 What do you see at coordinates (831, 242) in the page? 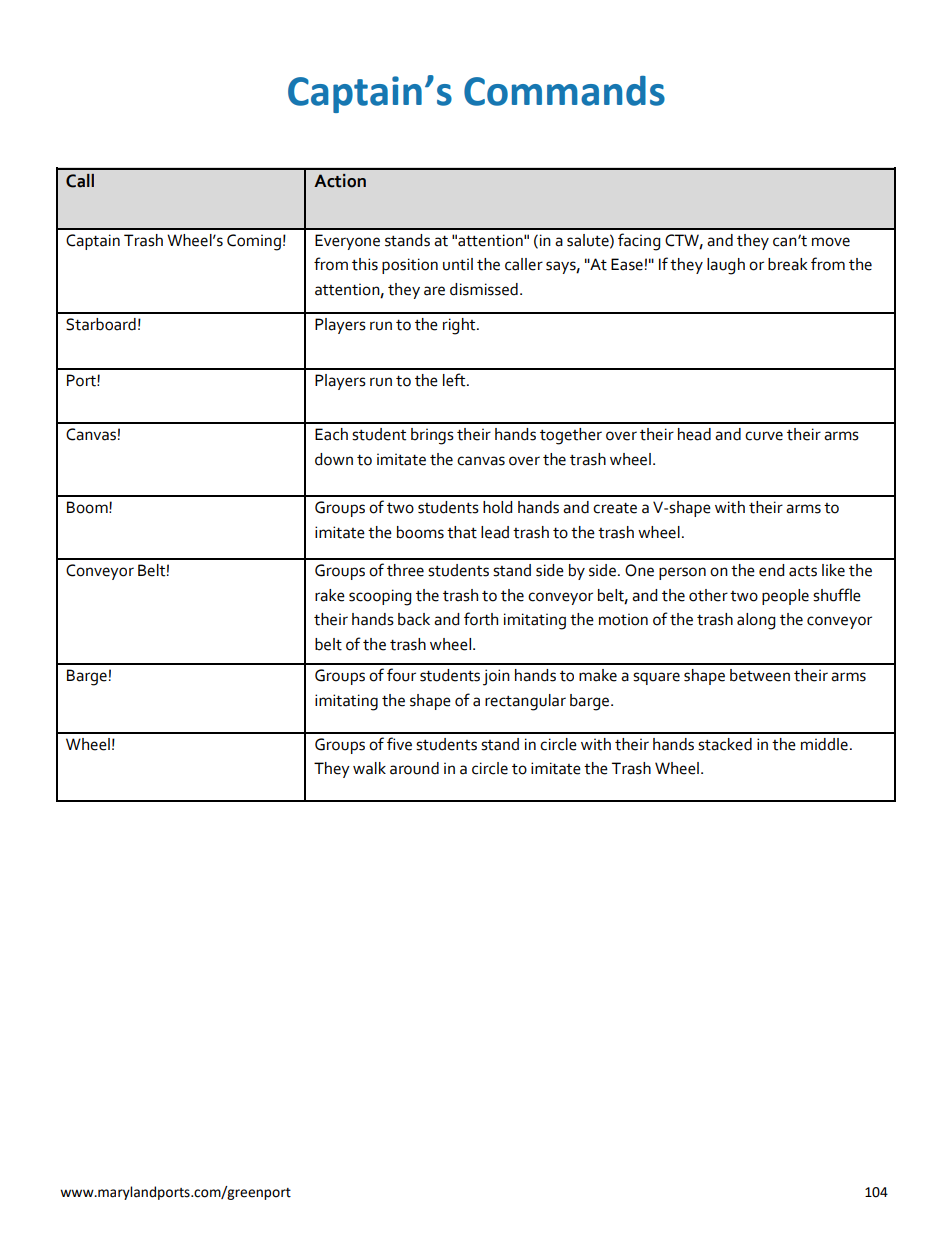
I see `move` at bounding box center [831, 242].
